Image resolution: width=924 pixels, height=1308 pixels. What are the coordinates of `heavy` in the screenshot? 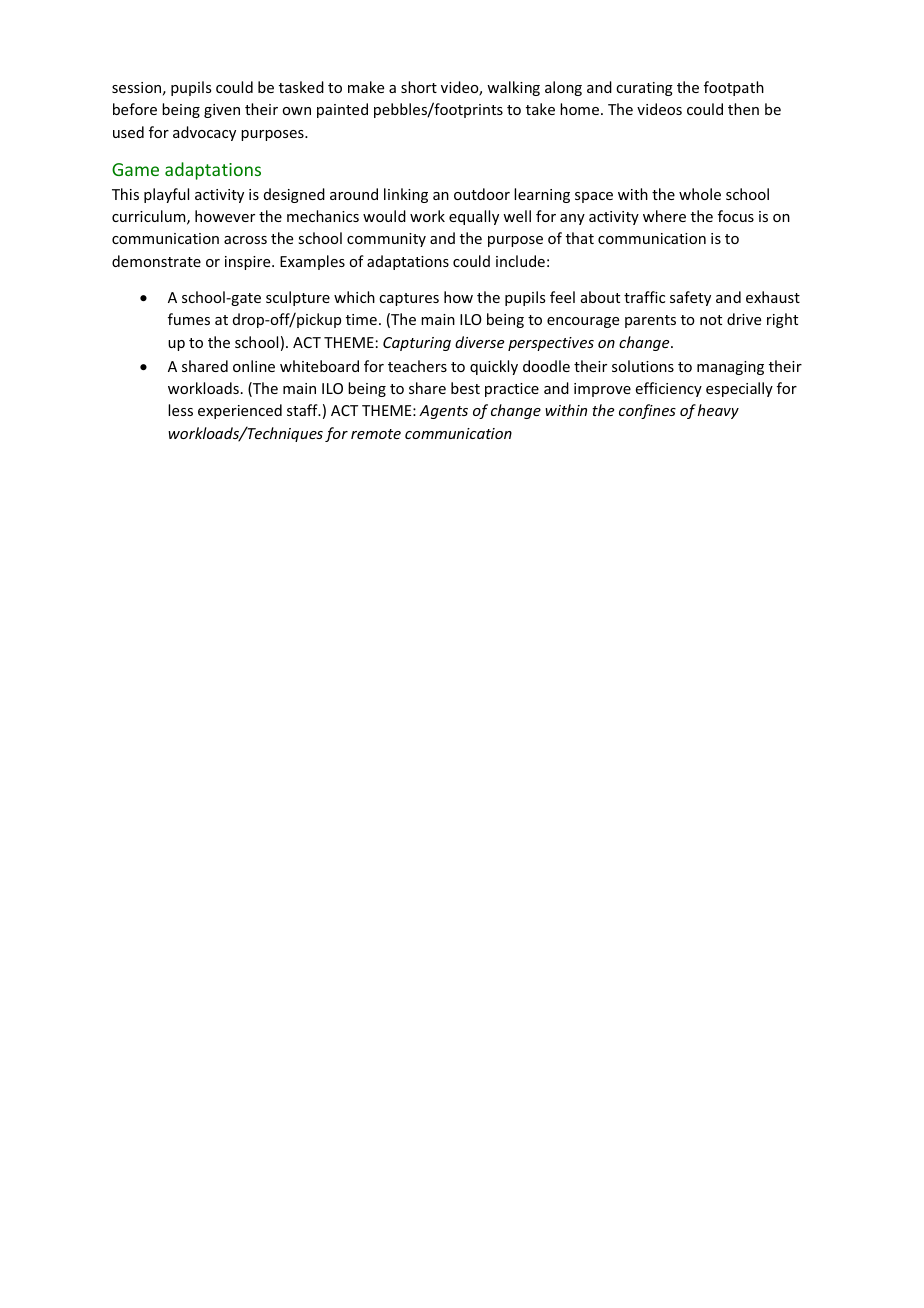 It's located at (718, 411).
